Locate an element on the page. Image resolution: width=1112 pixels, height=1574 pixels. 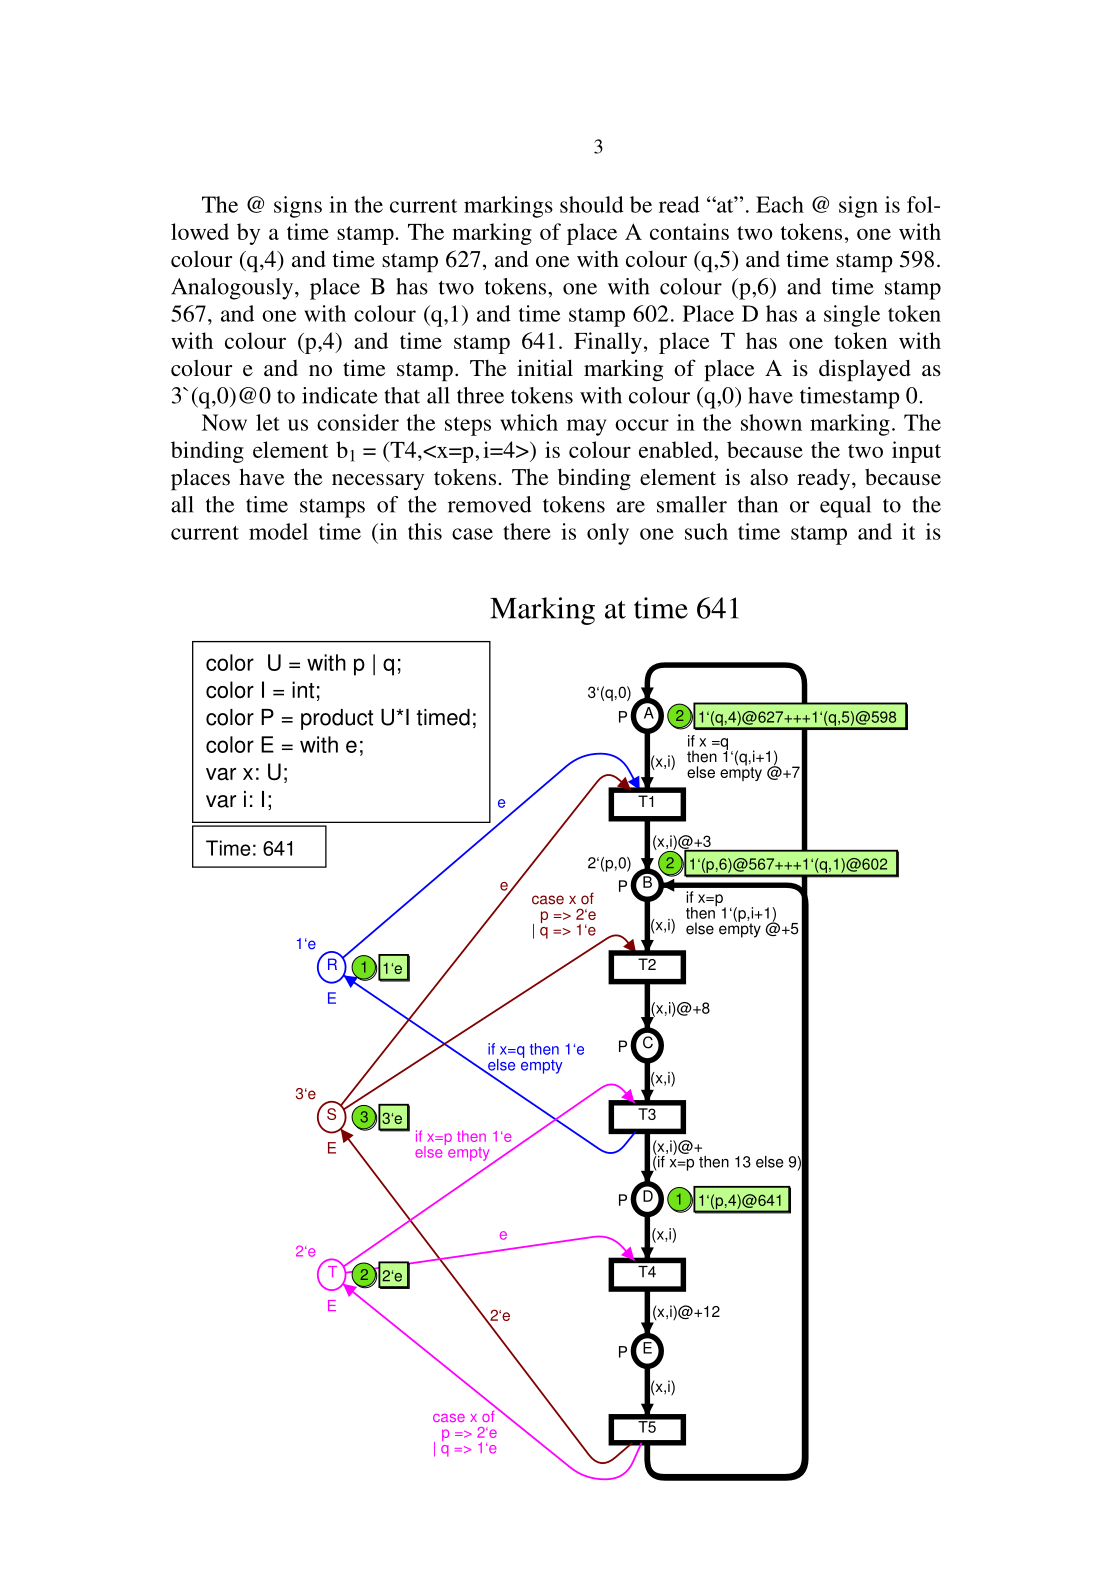
indicate is located at coordinates (340, 395).
